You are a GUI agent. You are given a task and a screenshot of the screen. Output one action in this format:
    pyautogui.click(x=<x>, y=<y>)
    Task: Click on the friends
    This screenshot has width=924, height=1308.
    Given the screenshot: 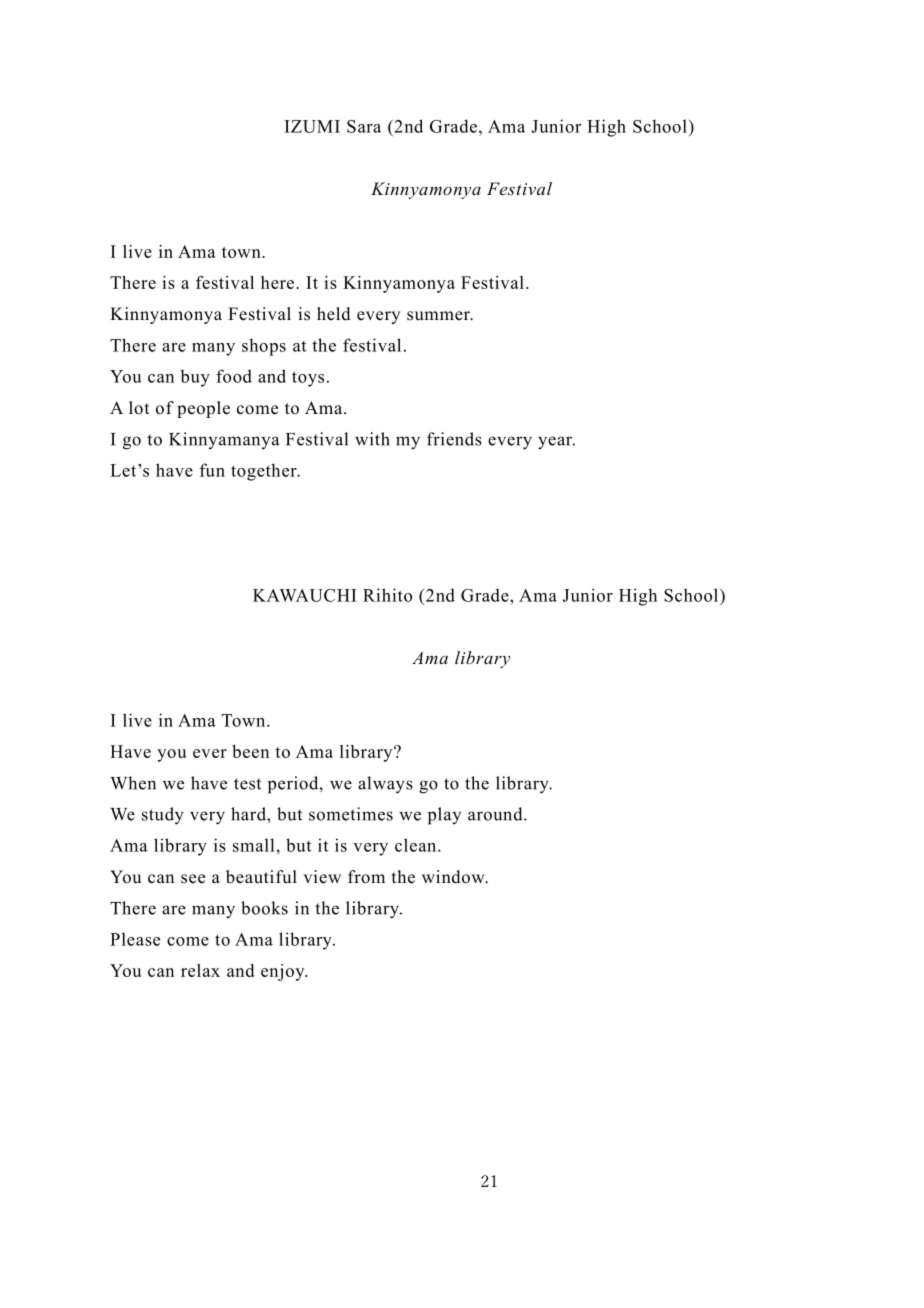 What is the action you would take?
    pyautogui.click(x=454, y=439)
